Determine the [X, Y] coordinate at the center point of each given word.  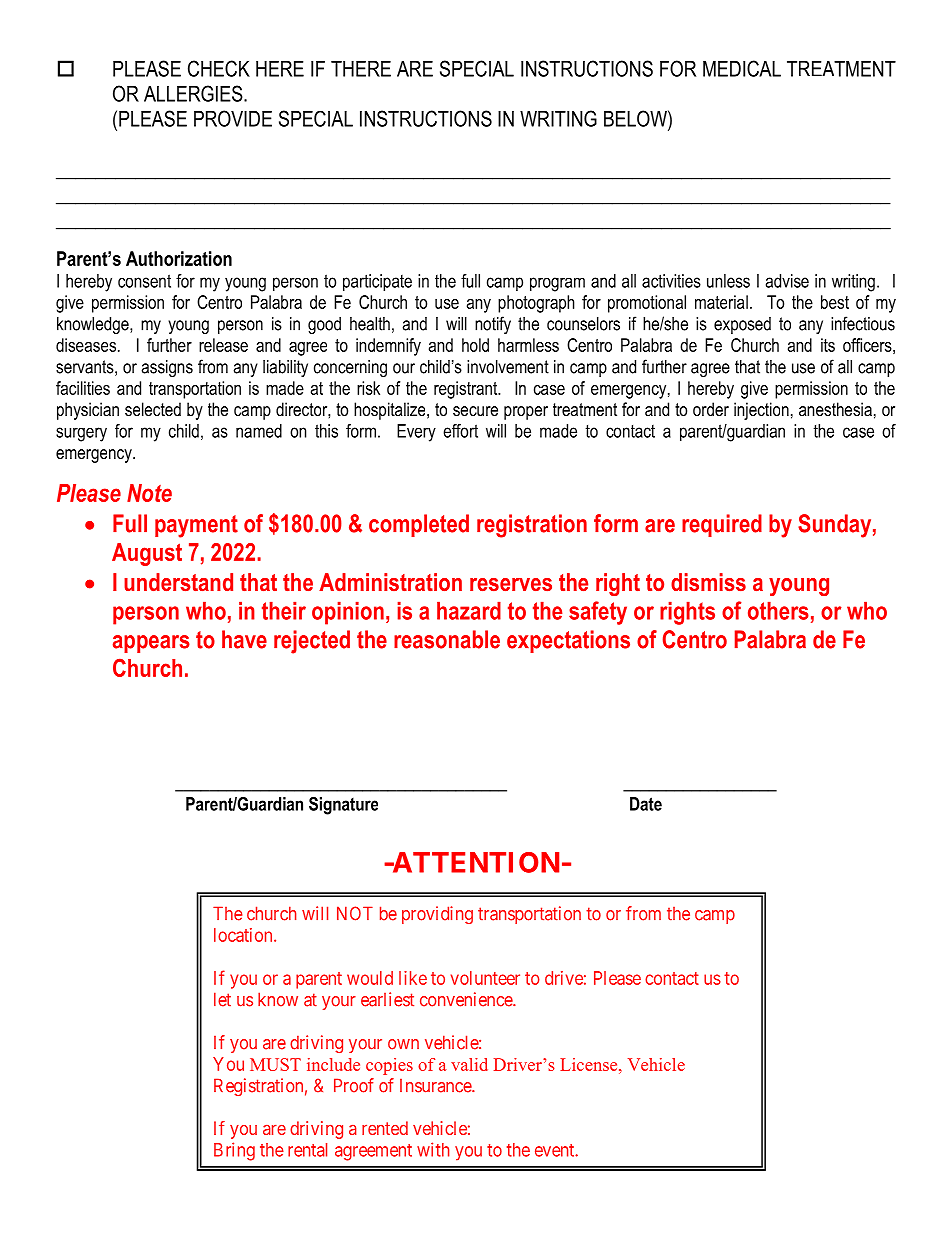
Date [646, 804]
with [433, 1149]
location [244, 935]
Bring [234, 1151]
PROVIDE [233, 118]
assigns [167, 368]
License [590, 1064]
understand [178, 582]
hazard [469, 611]
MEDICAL [742, 68]
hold [475, 345]
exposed [742, 325]
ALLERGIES [194, 93]
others [778, 611]
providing [437, 915]
